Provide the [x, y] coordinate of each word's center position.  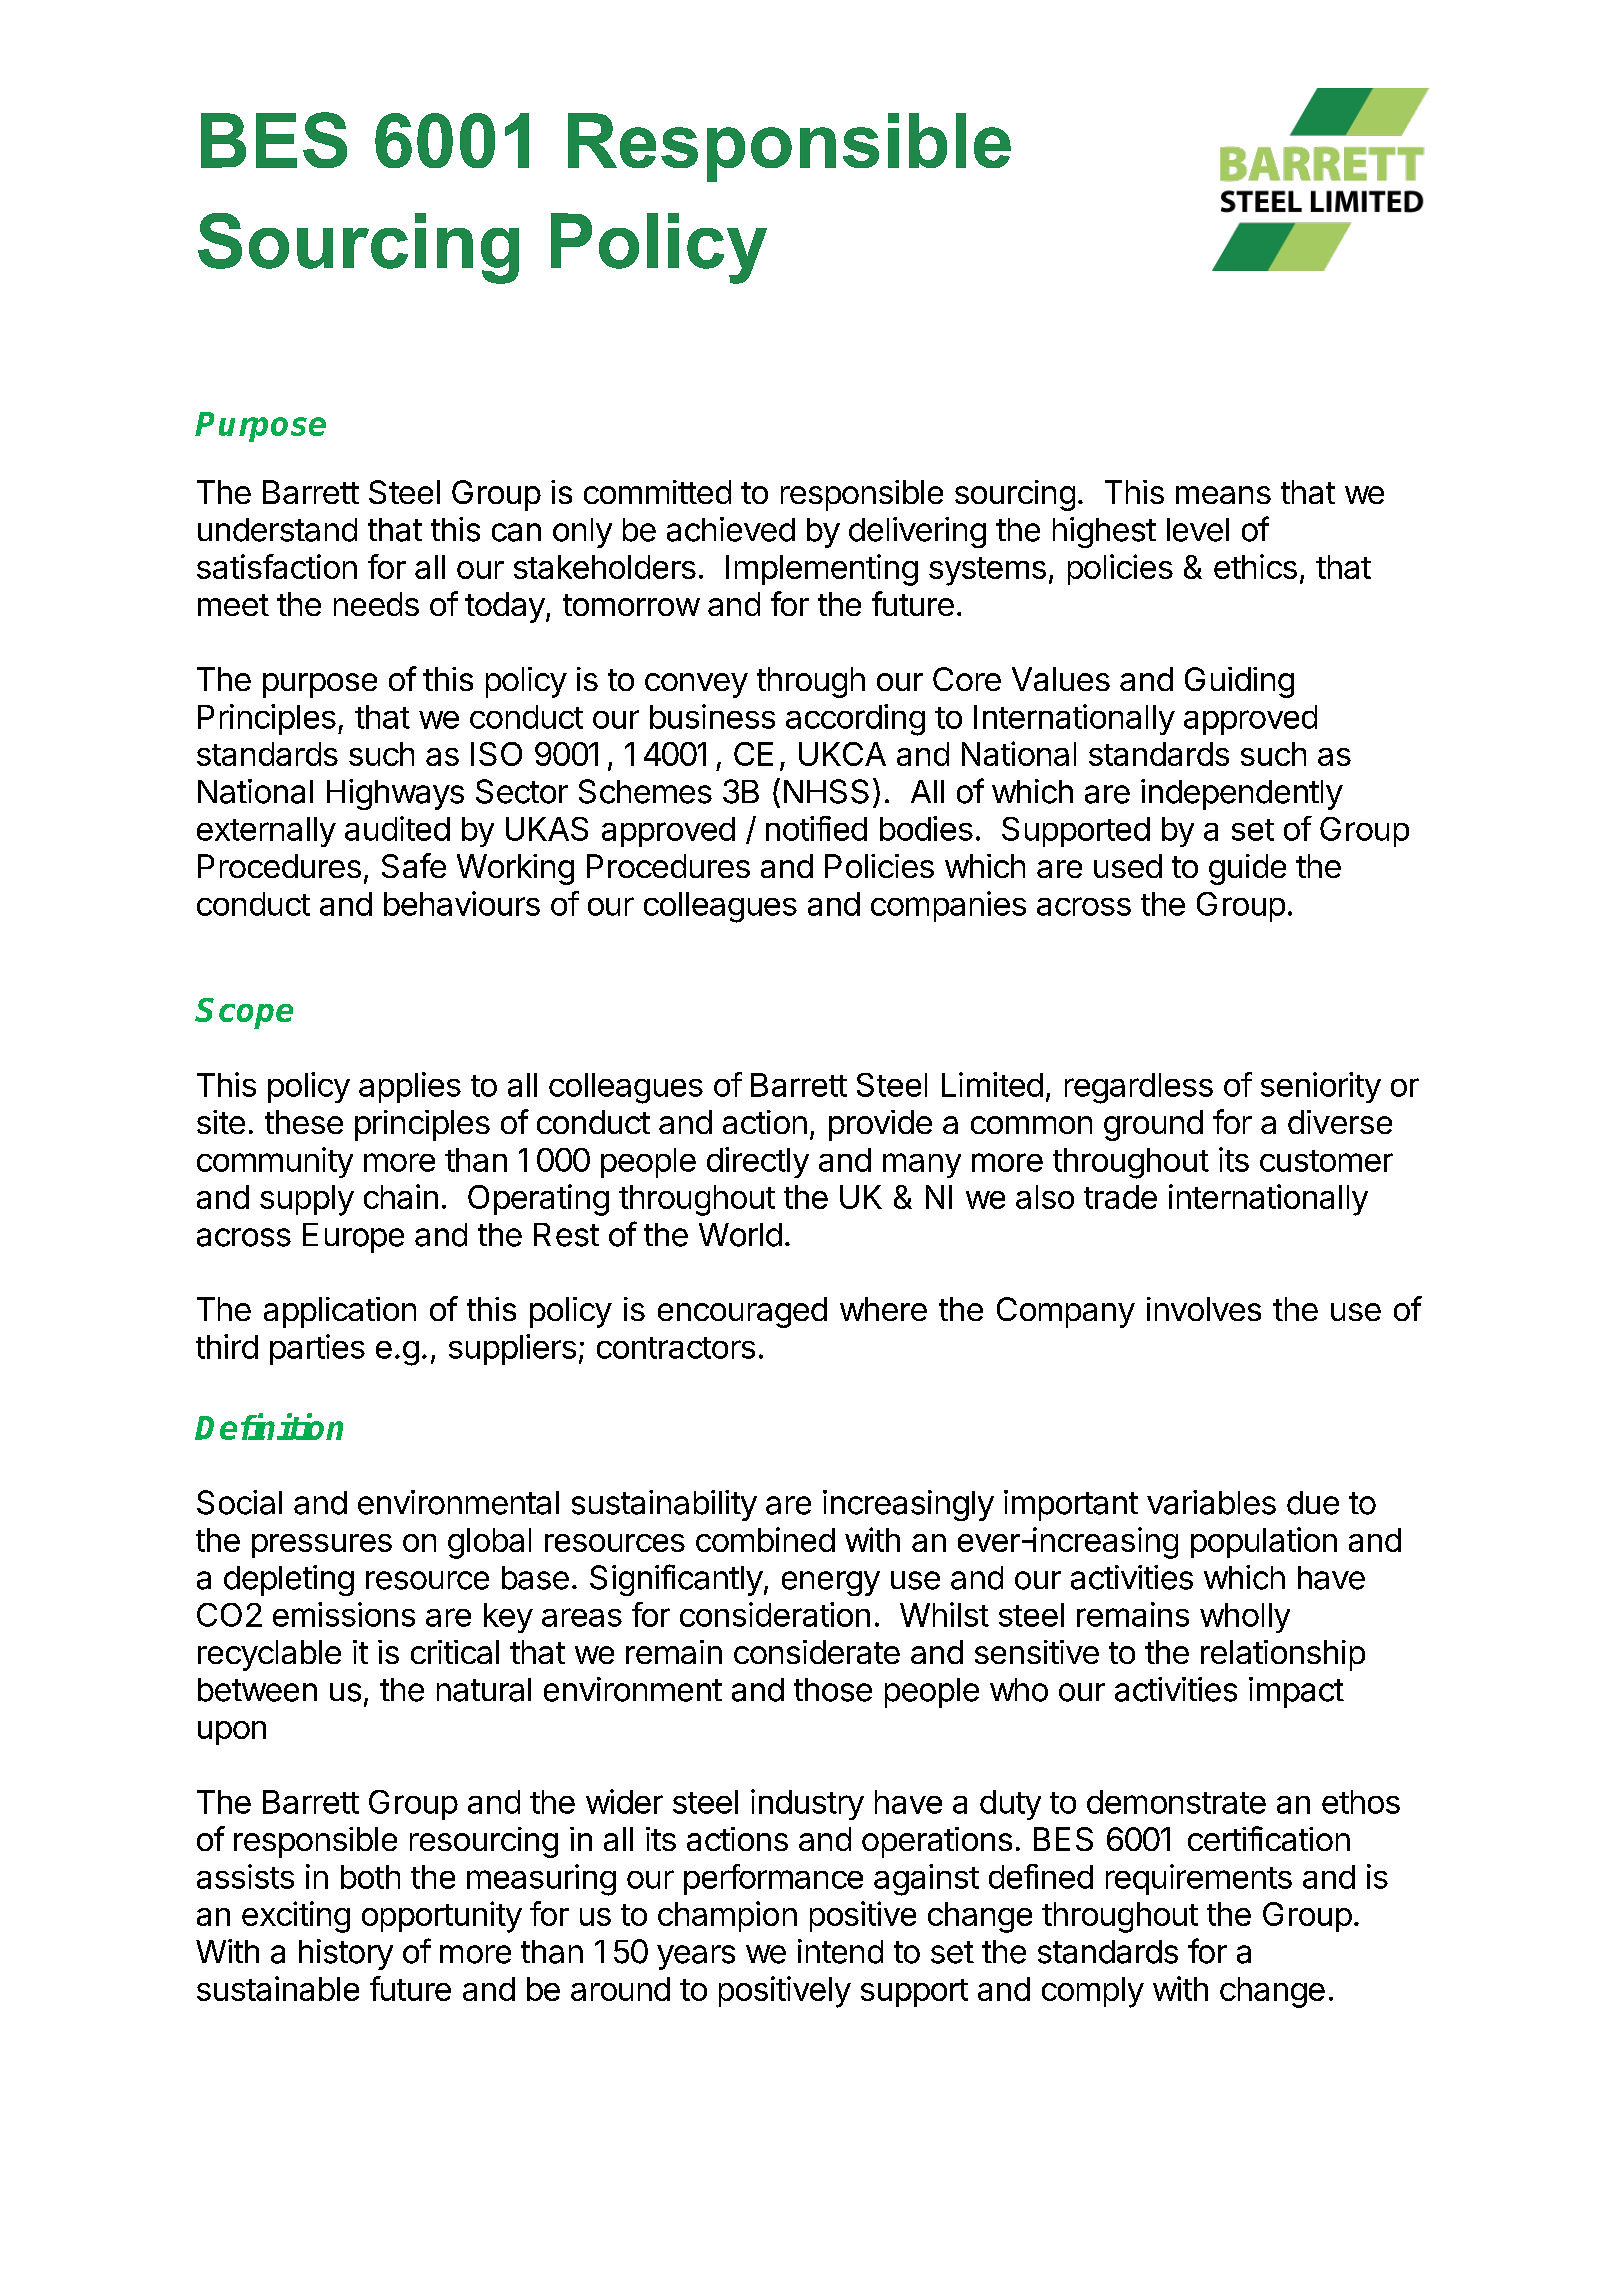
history [346, 1954]
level [1198, 530]
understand [277, 530]
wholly [1245, 1618]
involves [1204, 1309]
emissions [344, 1614]
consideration [775, 1614]
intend [840, 1951]
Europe [353, 1238]
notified [816, 828]
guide [1247, 869]
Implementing [822, 570]
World [740, 1235]
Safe [414, 865]
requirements [1199, 1879]
